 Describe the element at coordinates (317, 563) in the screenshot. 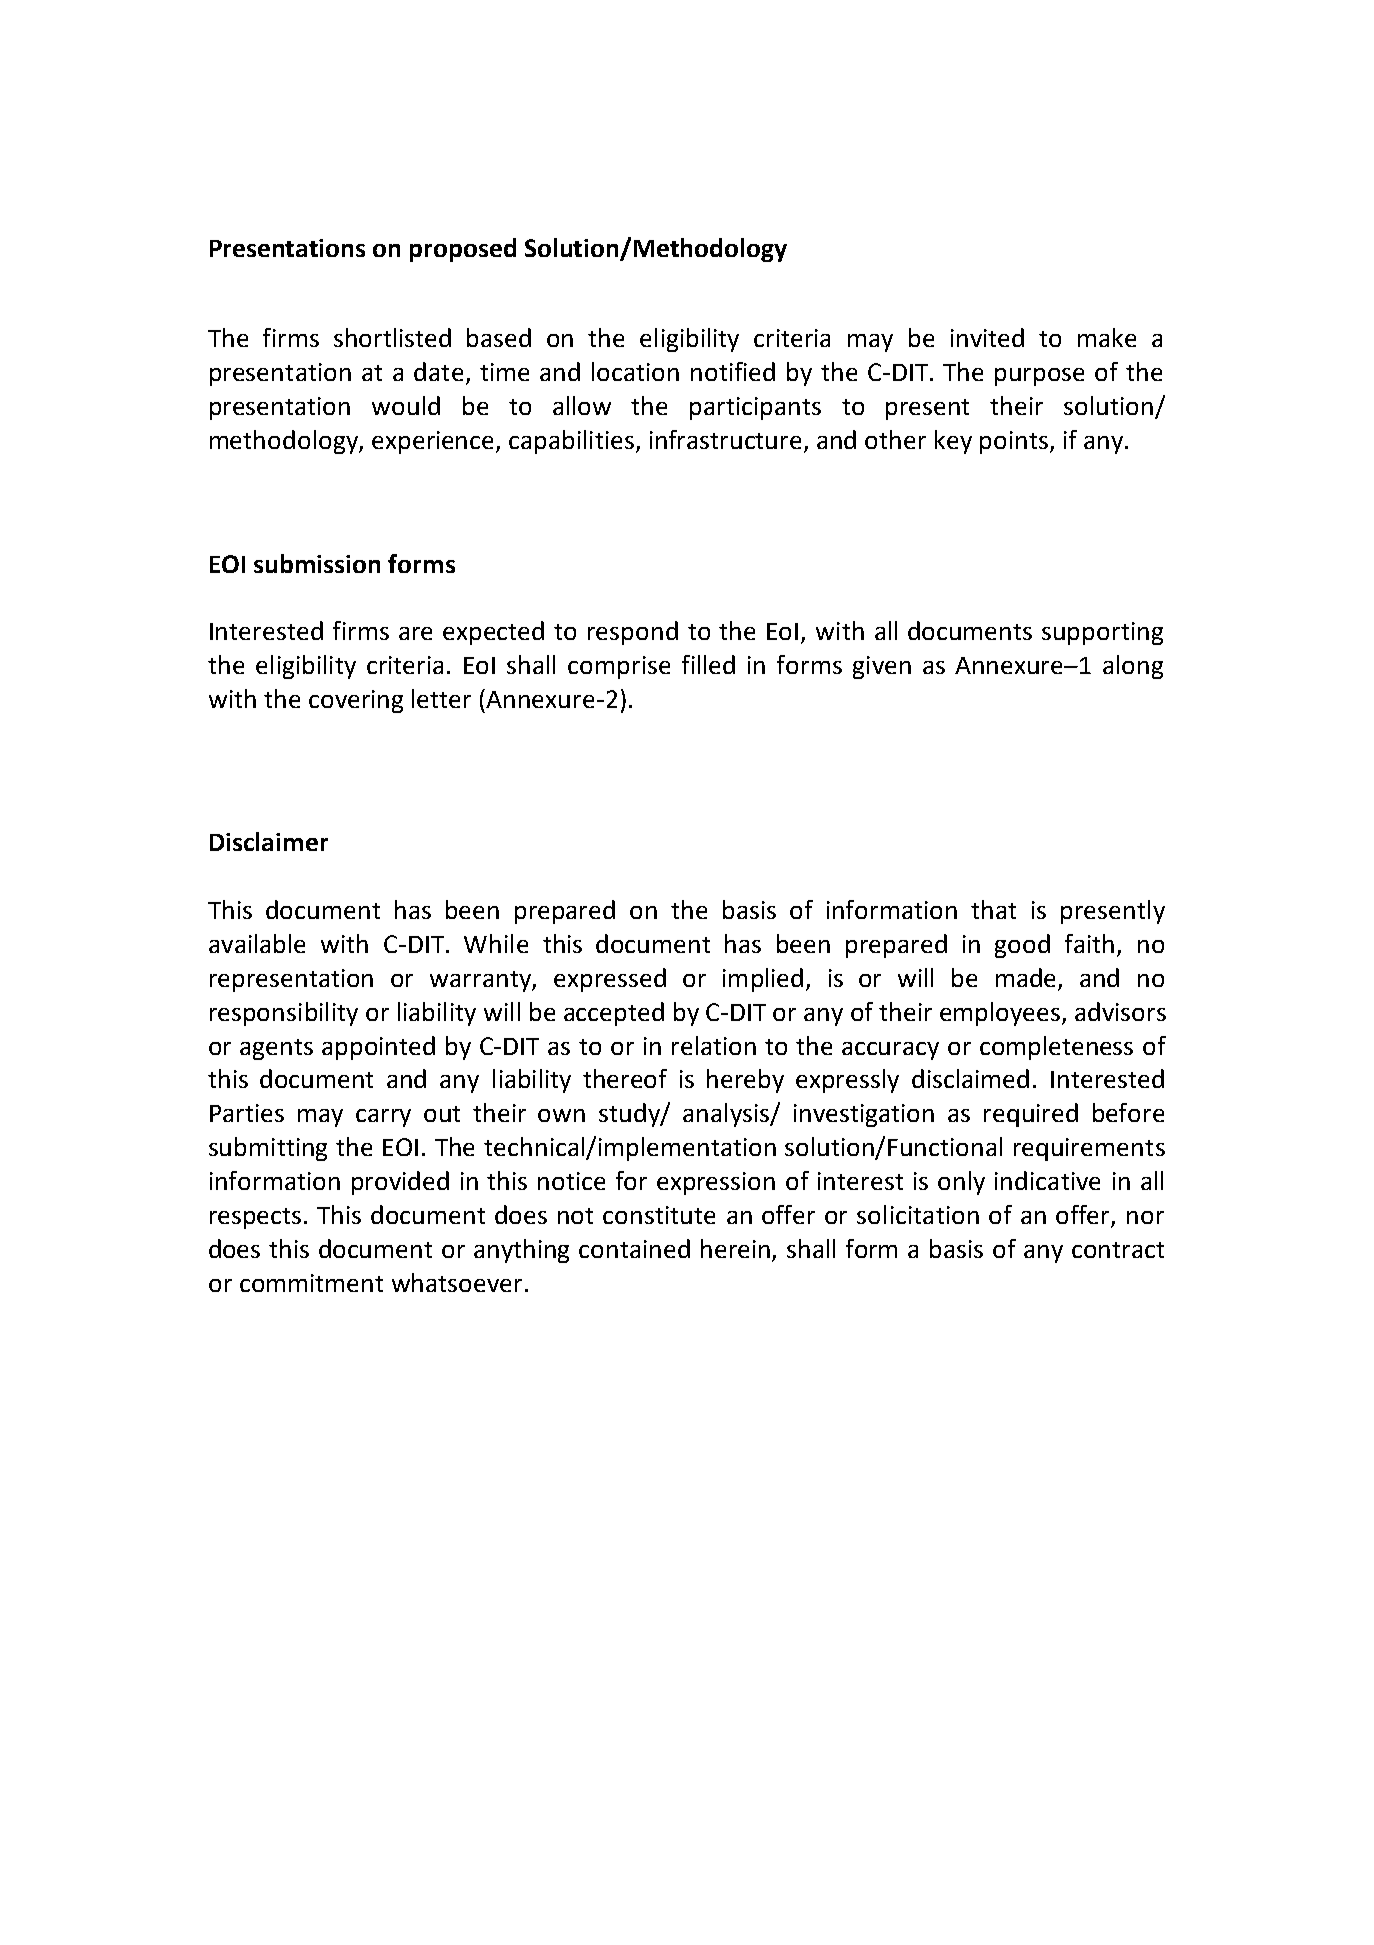

I see `submission` at that location.
